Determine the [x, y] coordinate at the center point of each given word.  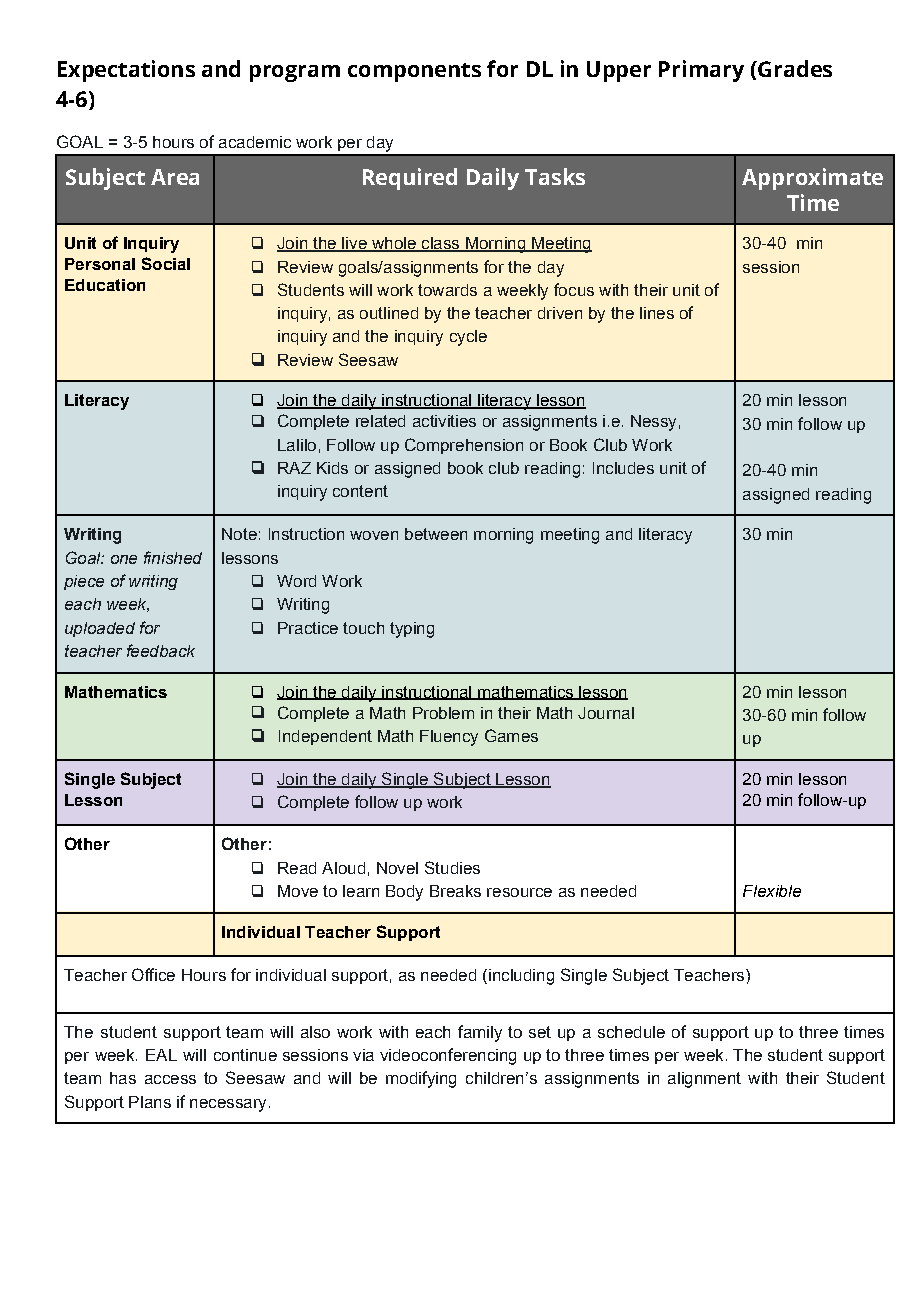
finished [173, 557]
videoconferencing [448, 1056]
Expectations [126, 71]
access [170, 1079]
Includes [623, 468]
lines [657, 313]
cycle [468, 338]
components [414, 72]
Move [298, 891]
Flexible [772, 891]
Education [105, 285]
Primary [701, 71]
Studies [452, 867]
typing [412, 630]
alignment [704, 1080]
